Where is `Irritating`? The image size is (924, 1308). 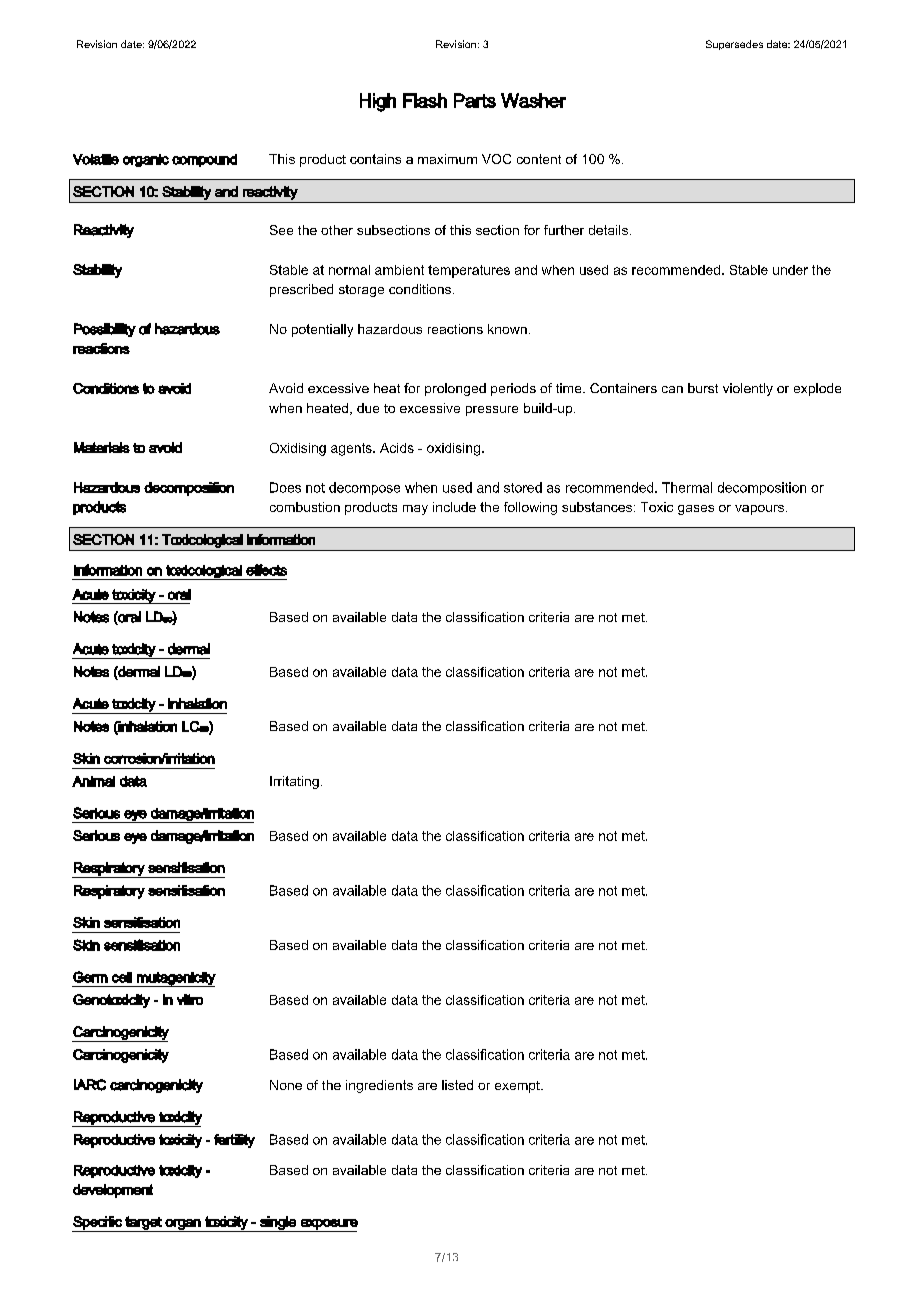 Irritating is located at coordinates (294, 782).
